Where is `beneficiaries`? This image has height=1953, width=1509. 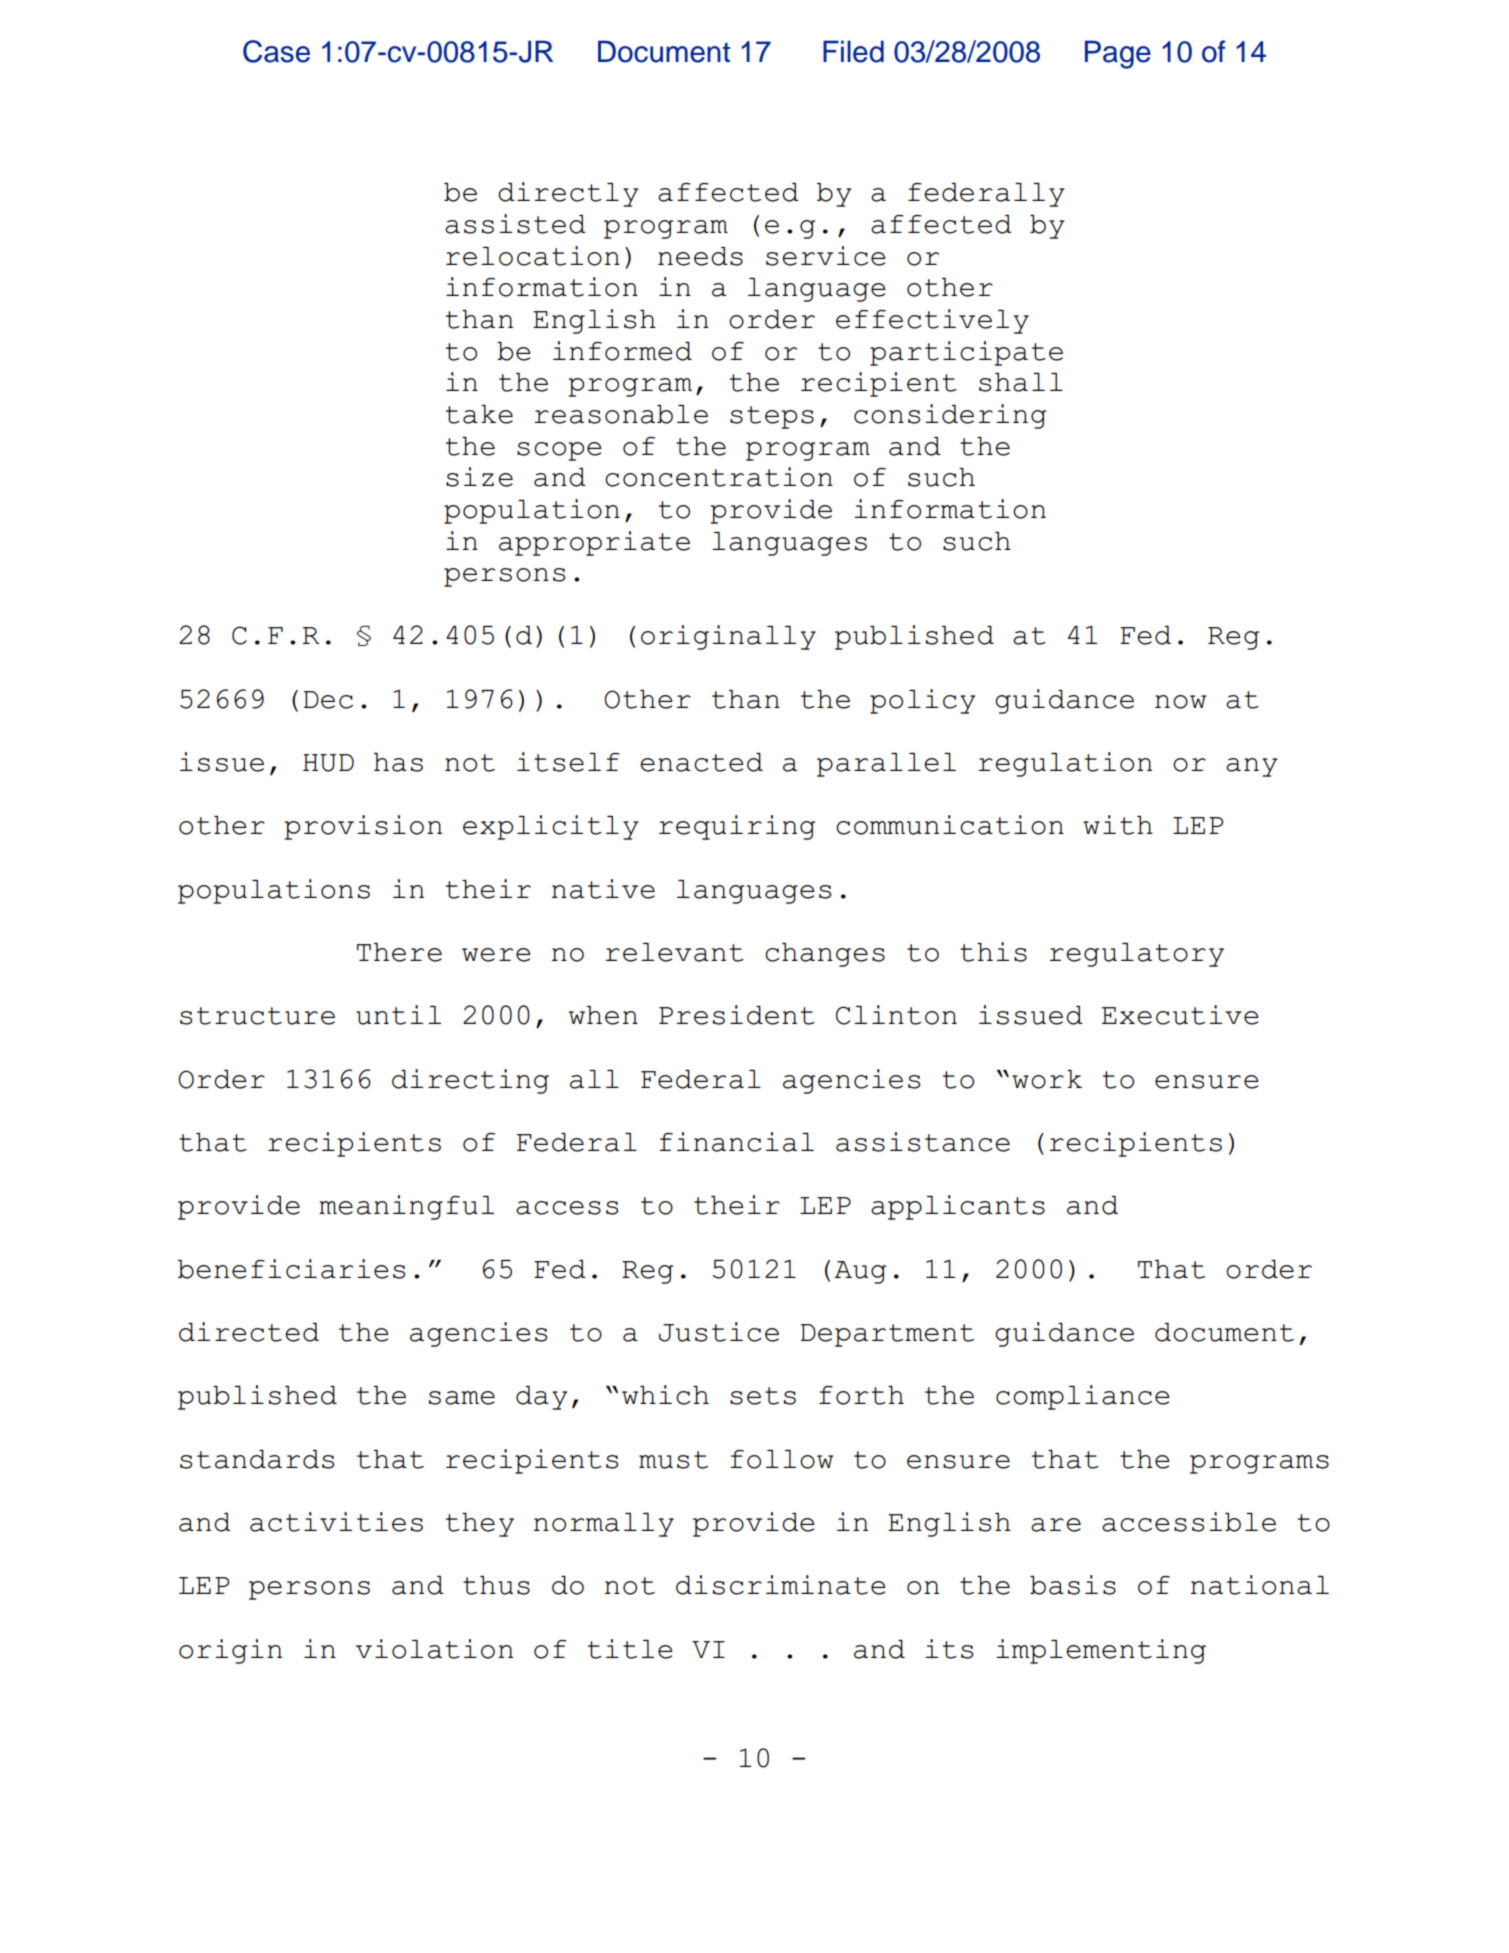
beneficiaries is located at coordinates (291, 1269).
